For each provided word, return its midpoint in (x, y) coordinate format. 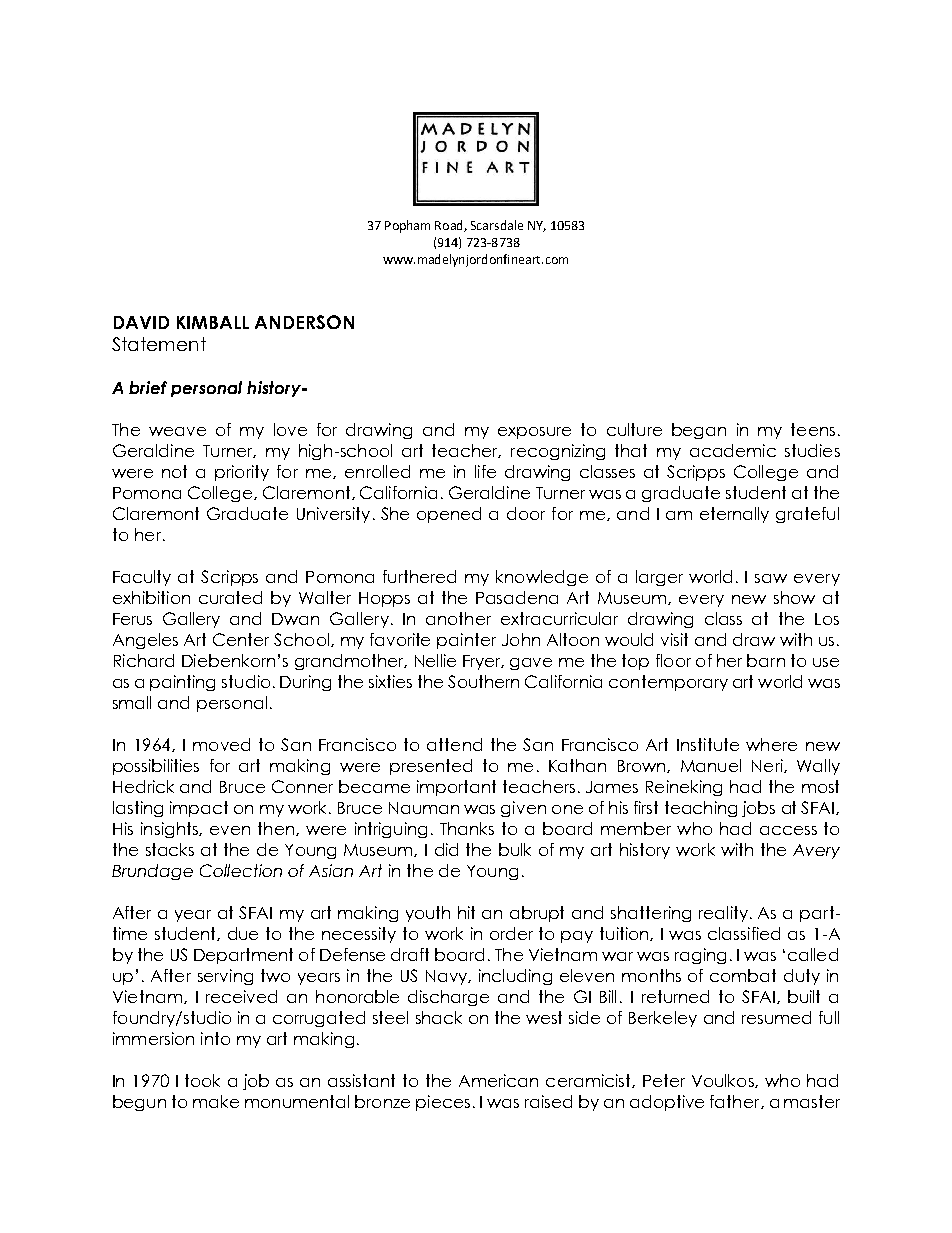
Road (450, 226)
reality (725, 914)
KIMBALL (213, 322)
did (446, 849)
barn (766, 660)
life (485, 471)
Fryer (483, 662)
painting (182, 683)
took (202, 1080)
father (736, 1102)
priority (242, 473)
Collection (241, 870)
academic (733, 450)
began (699, 431)
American (498, 1080)
